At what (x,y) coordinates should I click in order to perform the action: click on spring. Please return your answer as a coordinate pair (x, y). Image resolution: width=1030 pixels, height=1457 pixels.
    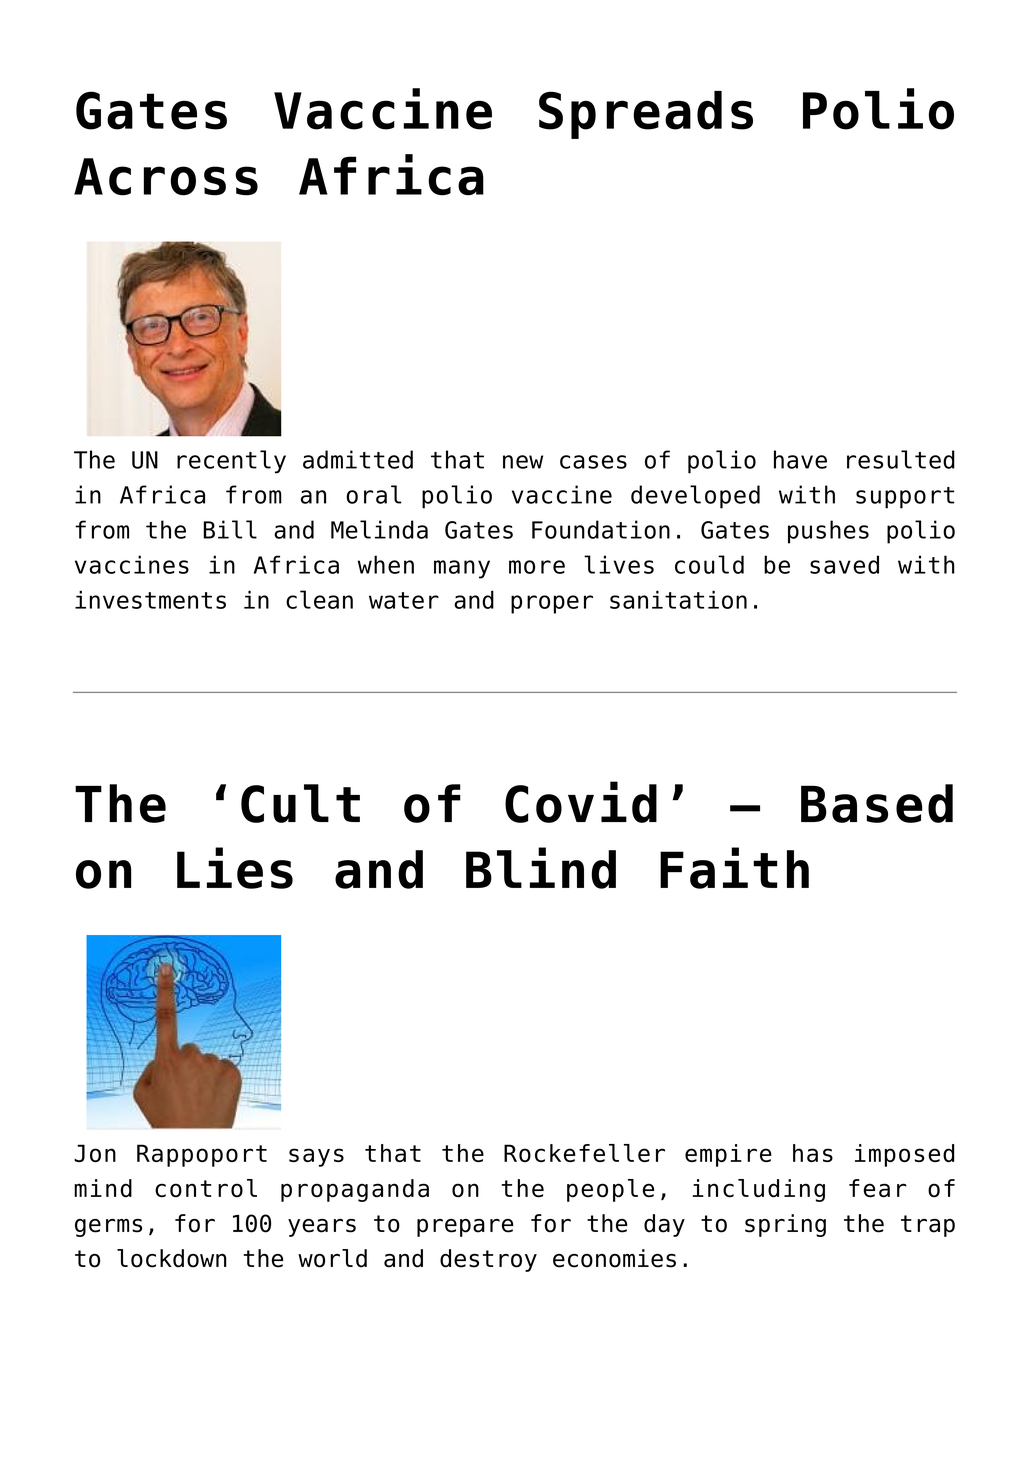
    Looking at the image, I should click on (785, 1225).
